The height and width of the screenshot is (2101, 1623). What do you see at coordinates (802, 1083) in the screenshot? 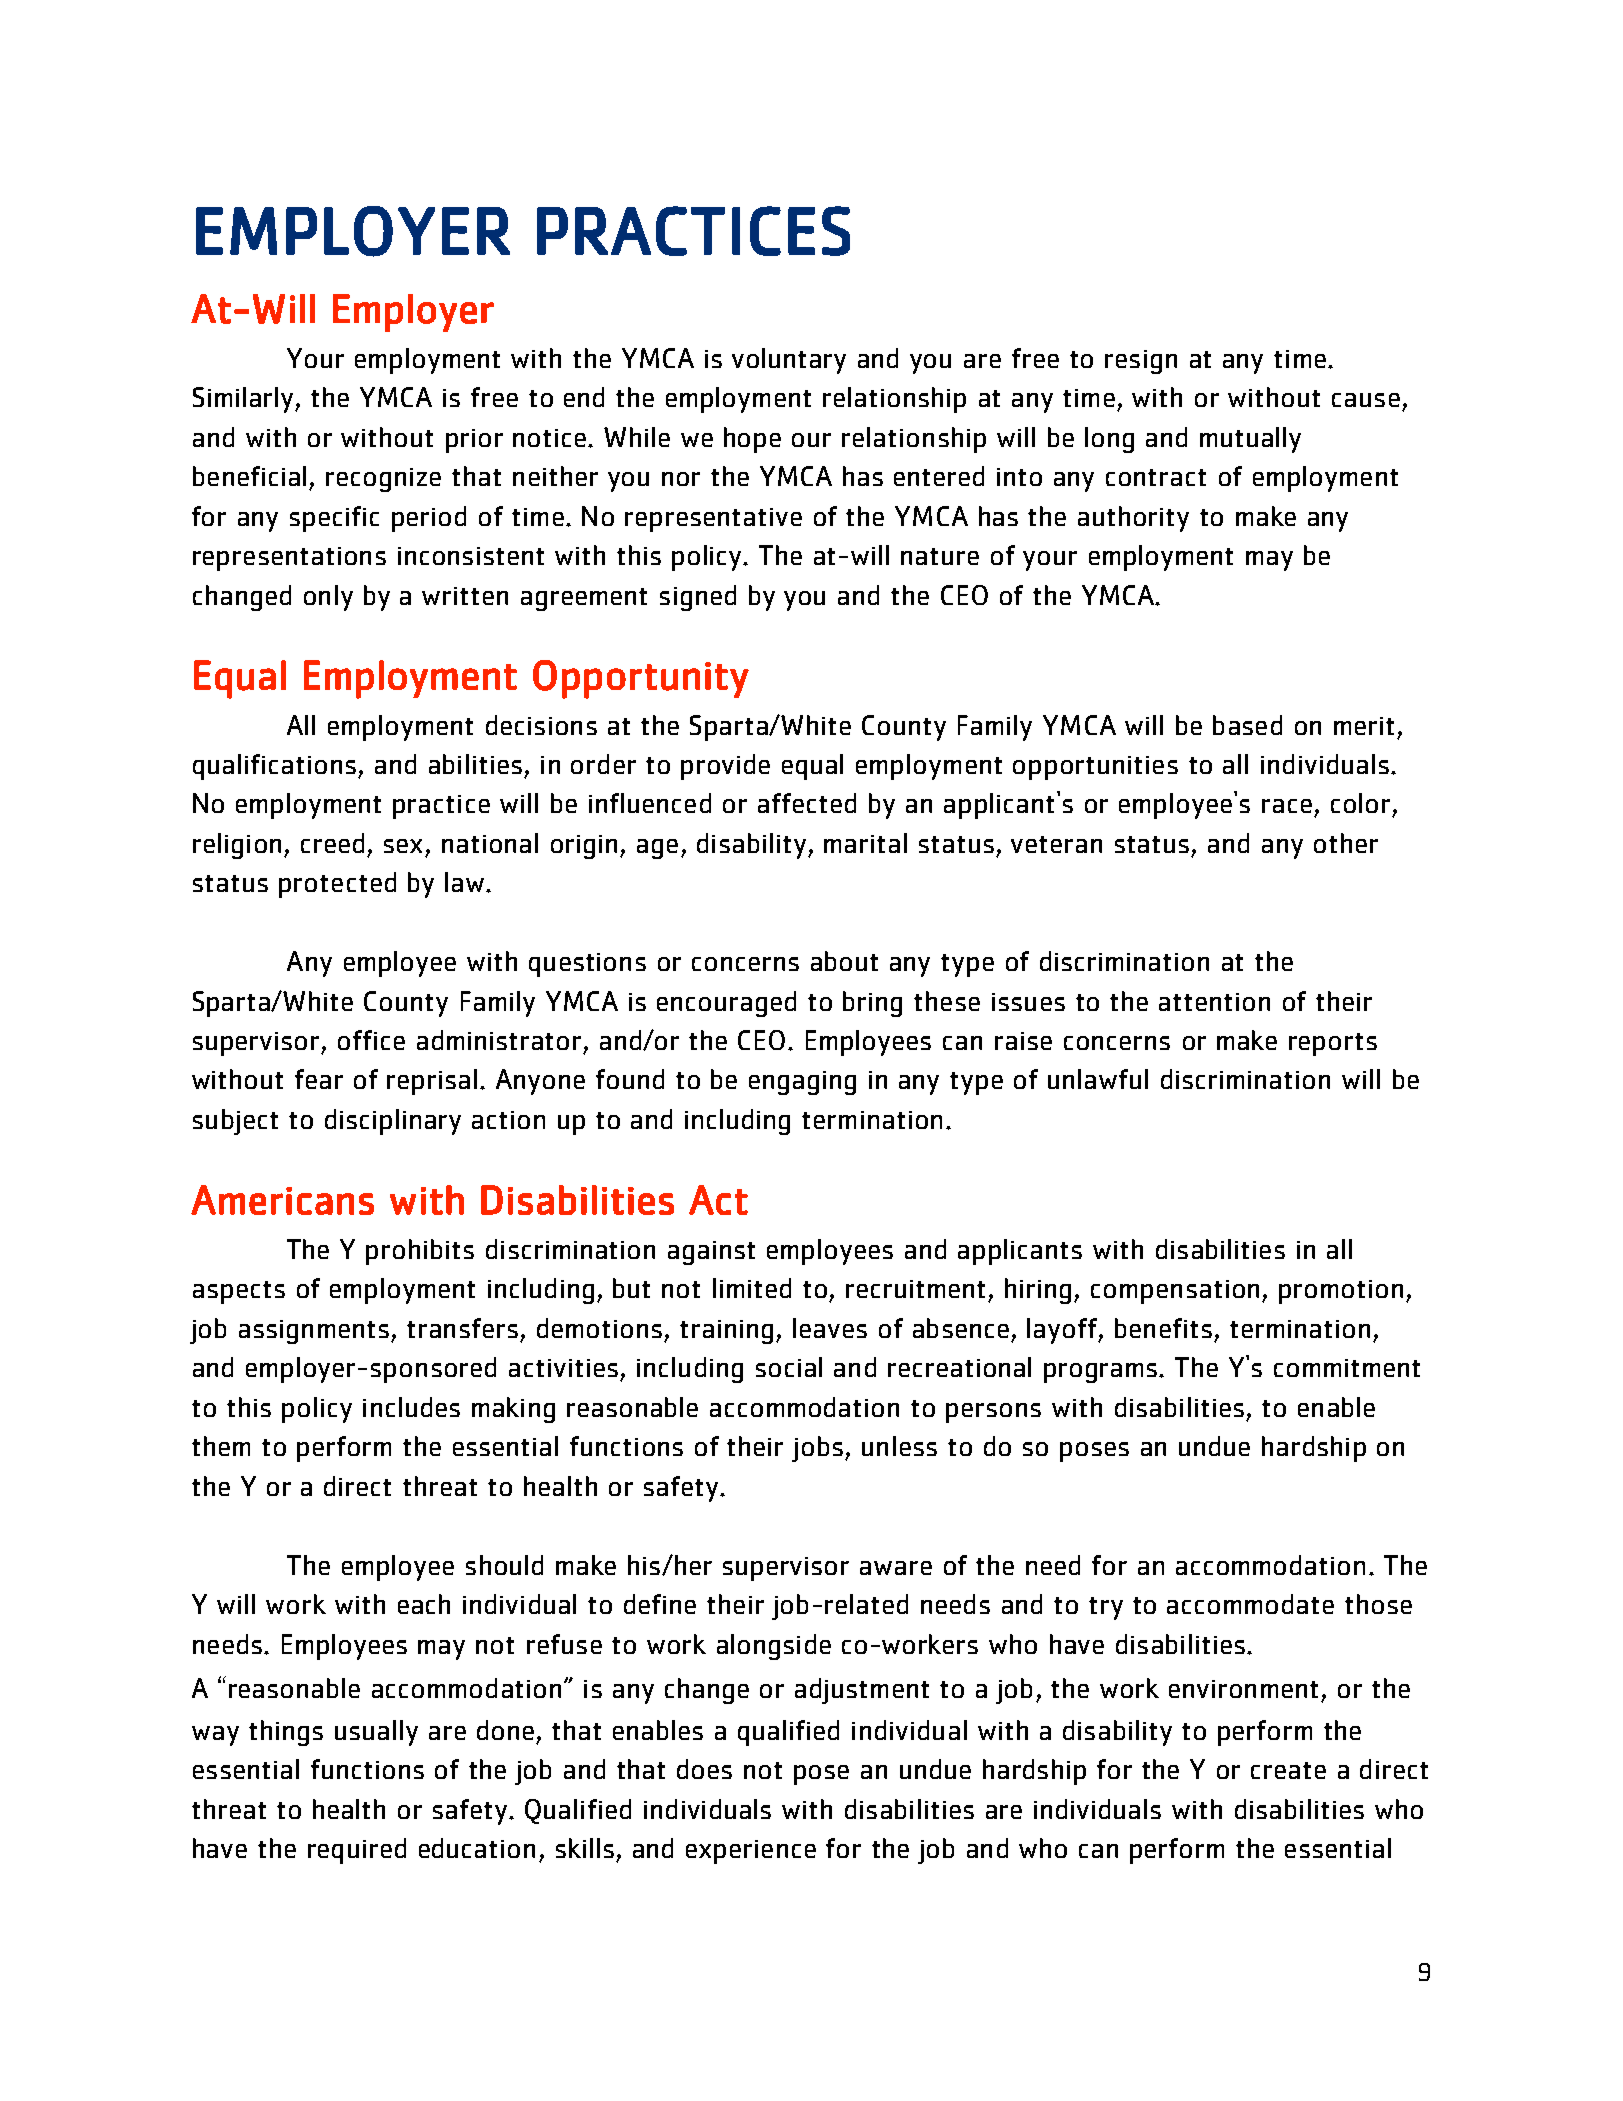
I see `engaging` at bounding box center [802, 1083].
